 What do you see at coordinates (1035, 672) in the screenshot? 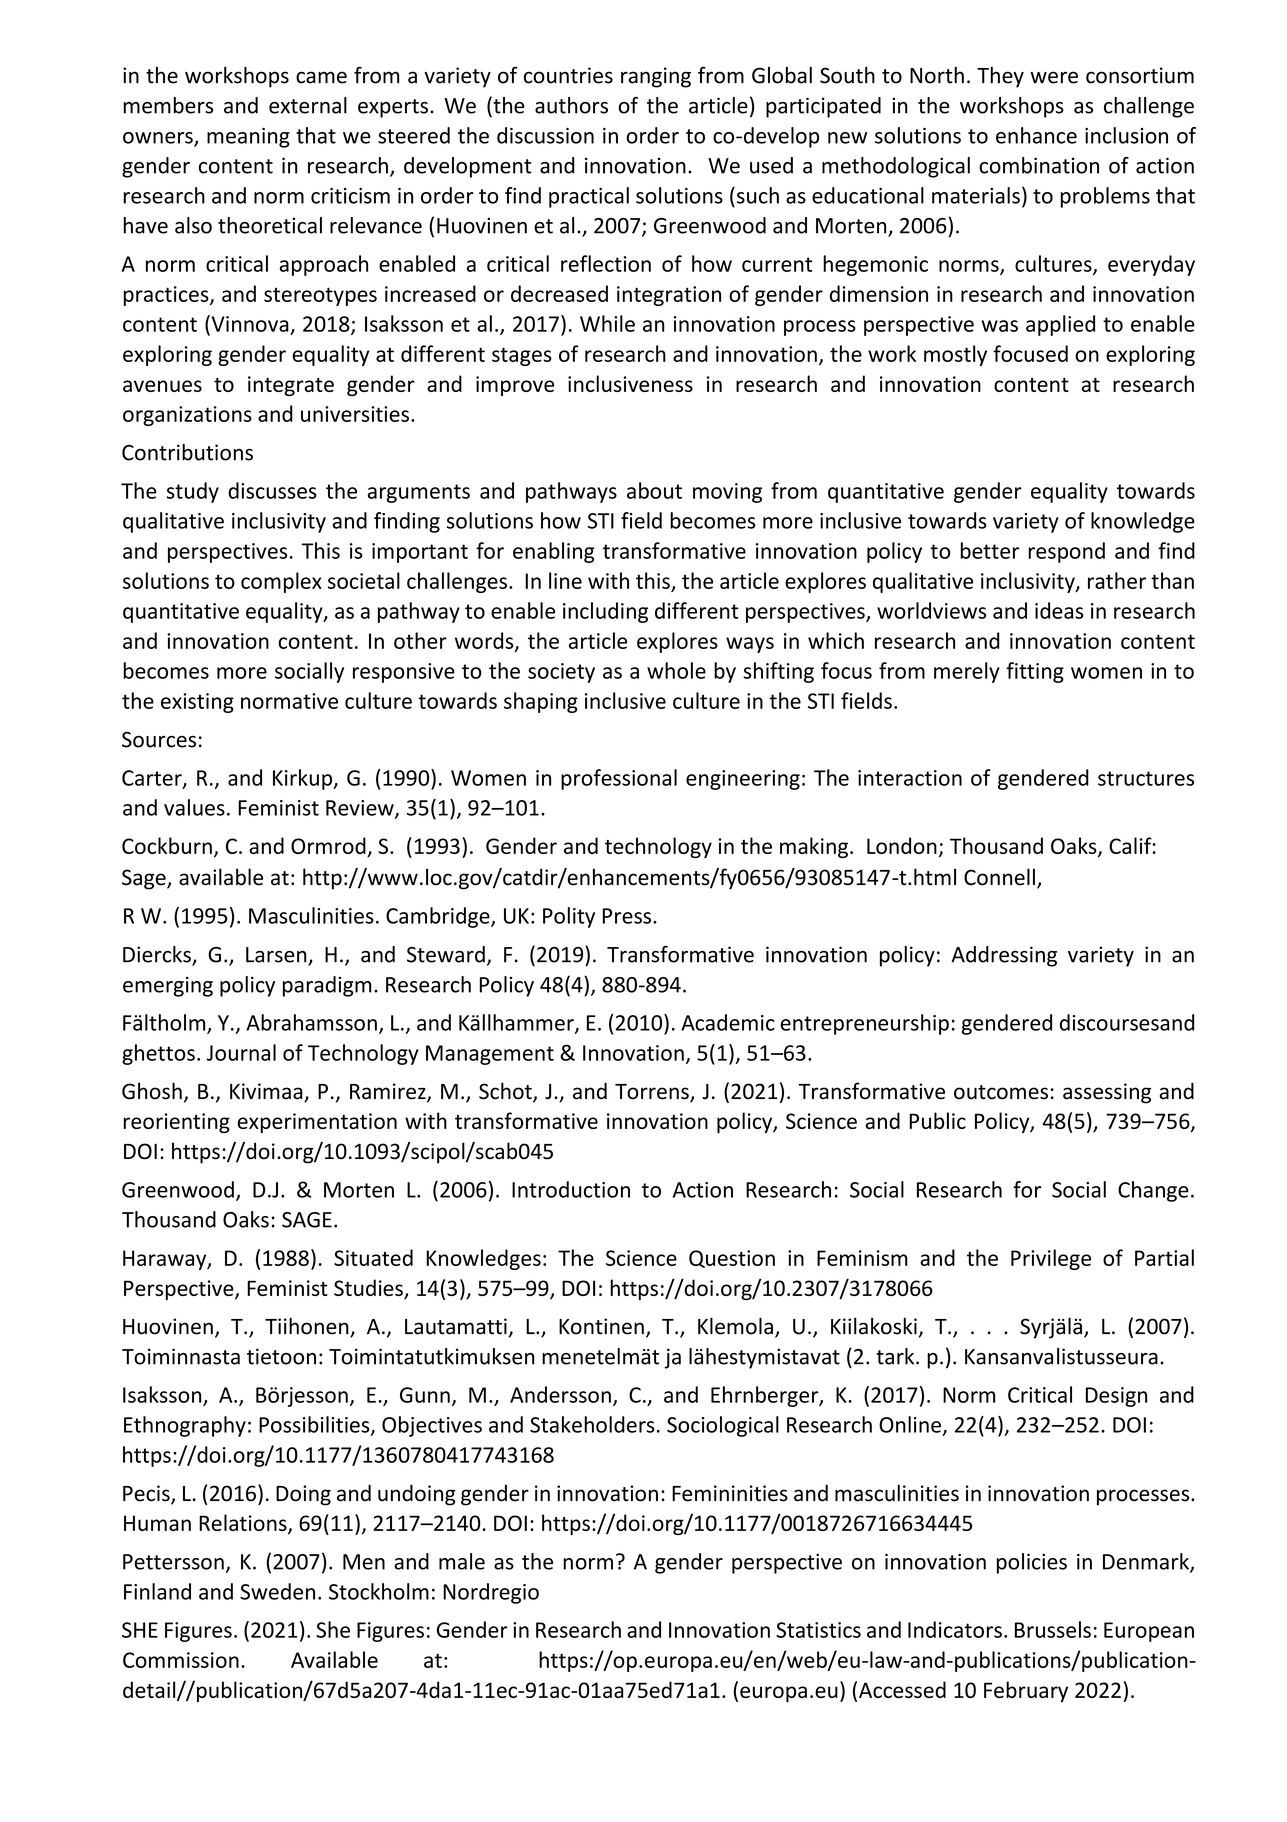
I see `fitting` at bounding box center [1035, 672].
